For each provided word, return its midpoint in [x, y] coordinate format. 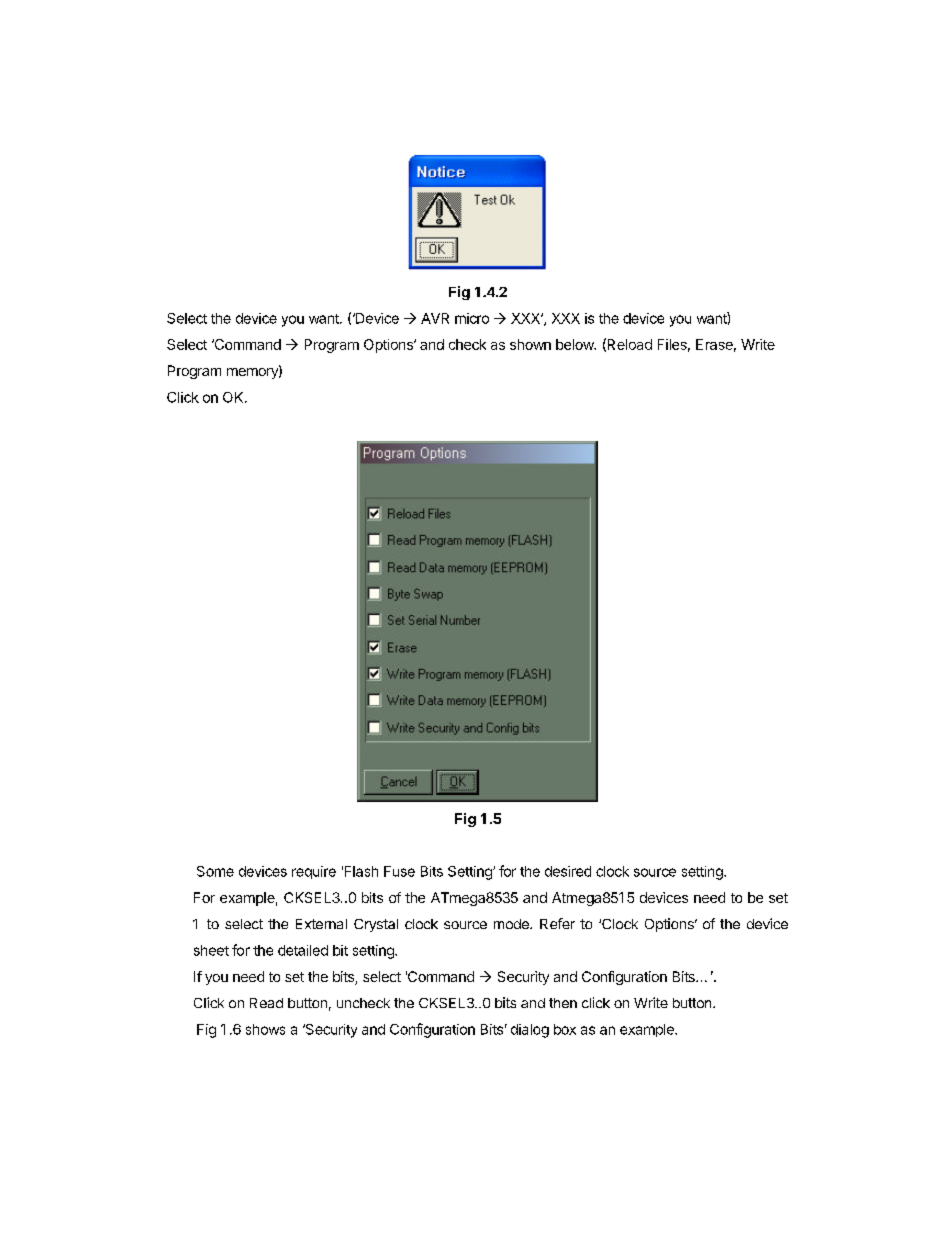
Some [215, 871]
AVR [435, 318]
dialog [530, 1031]
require [314, 872]
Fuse [399, 871]
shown [530, 344]
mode [512, 924]
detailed [303, 950]
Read [266, 1003]
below [576, 344]
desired [568, 871]
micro [472, 318]
